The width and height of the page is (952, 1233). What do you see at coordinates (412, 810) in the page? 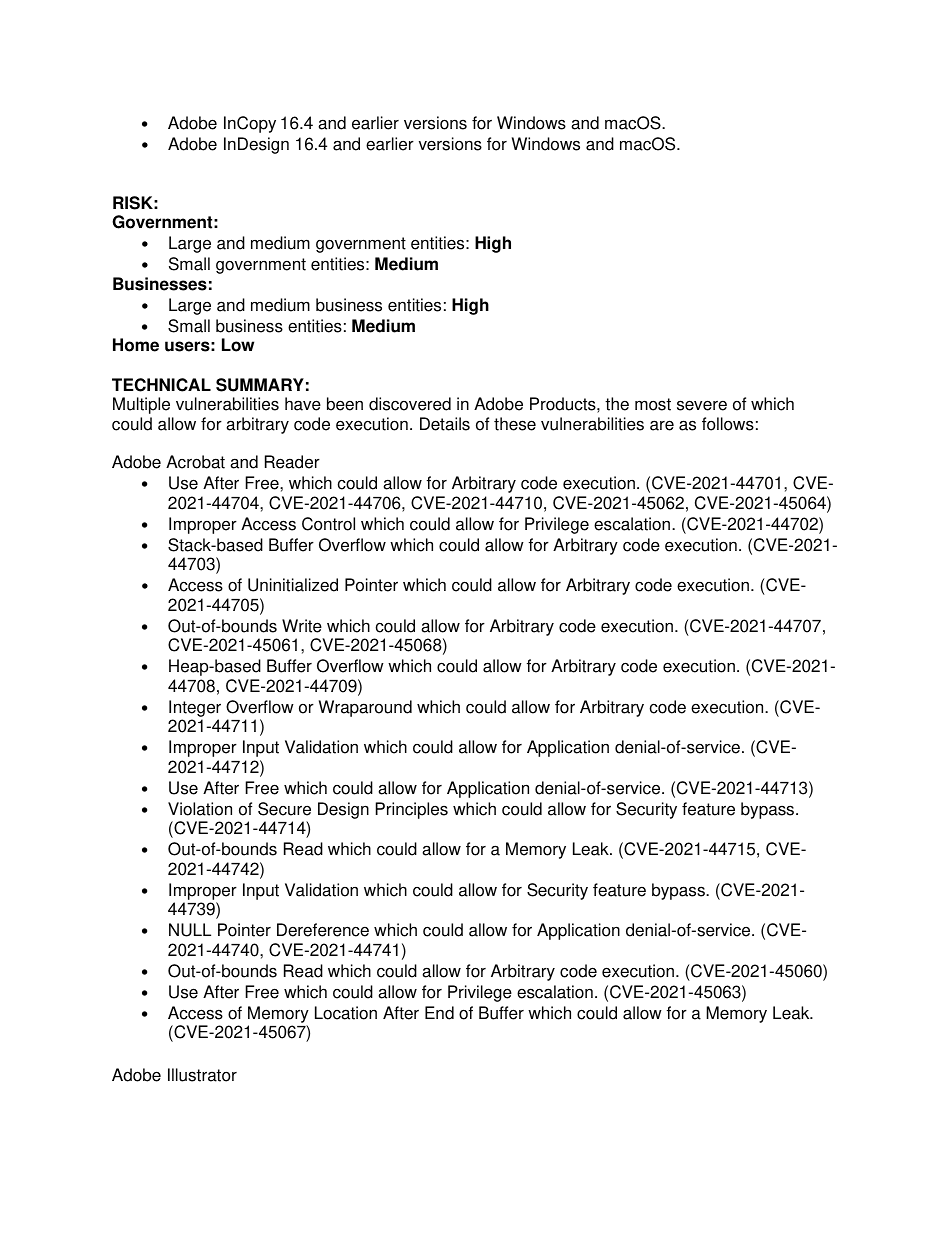
I see `Principles` at bounding box center [412, 810].
